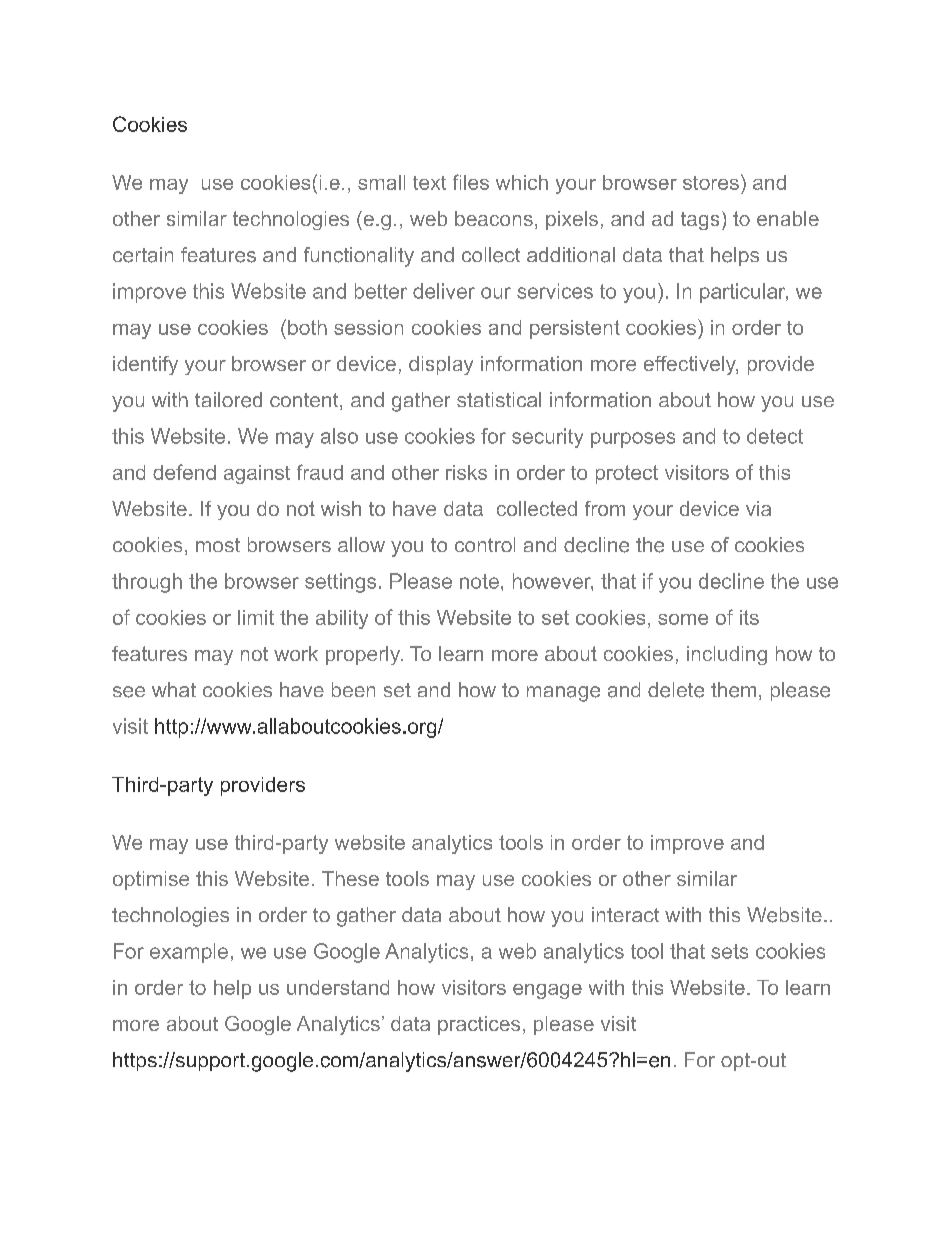 Image resolution: width=952 pixels, height=1233 pixels. Describe the element at coordinates (184, 472) in the document. I see `defend` at that location.
